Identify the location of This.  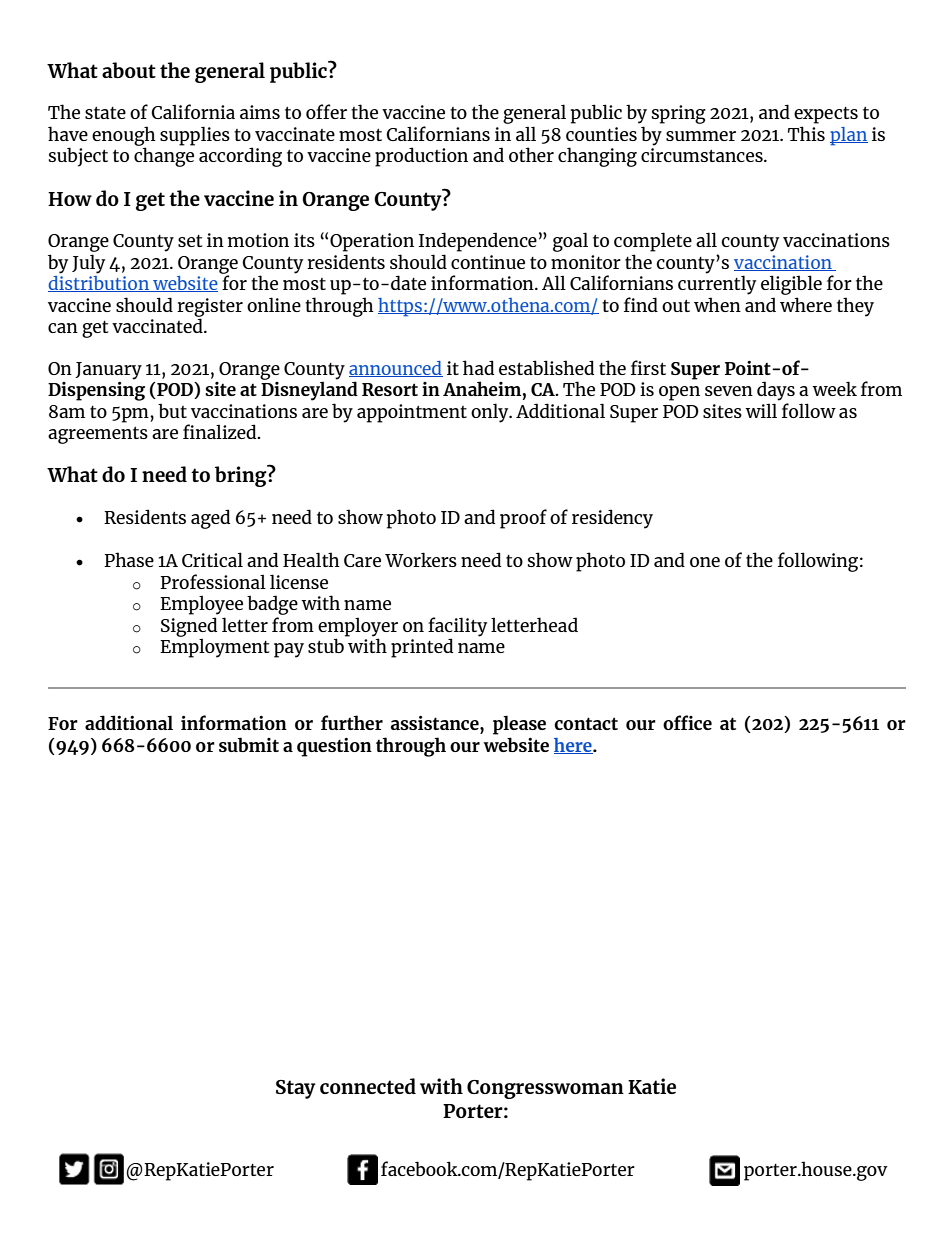
(806, 133).
